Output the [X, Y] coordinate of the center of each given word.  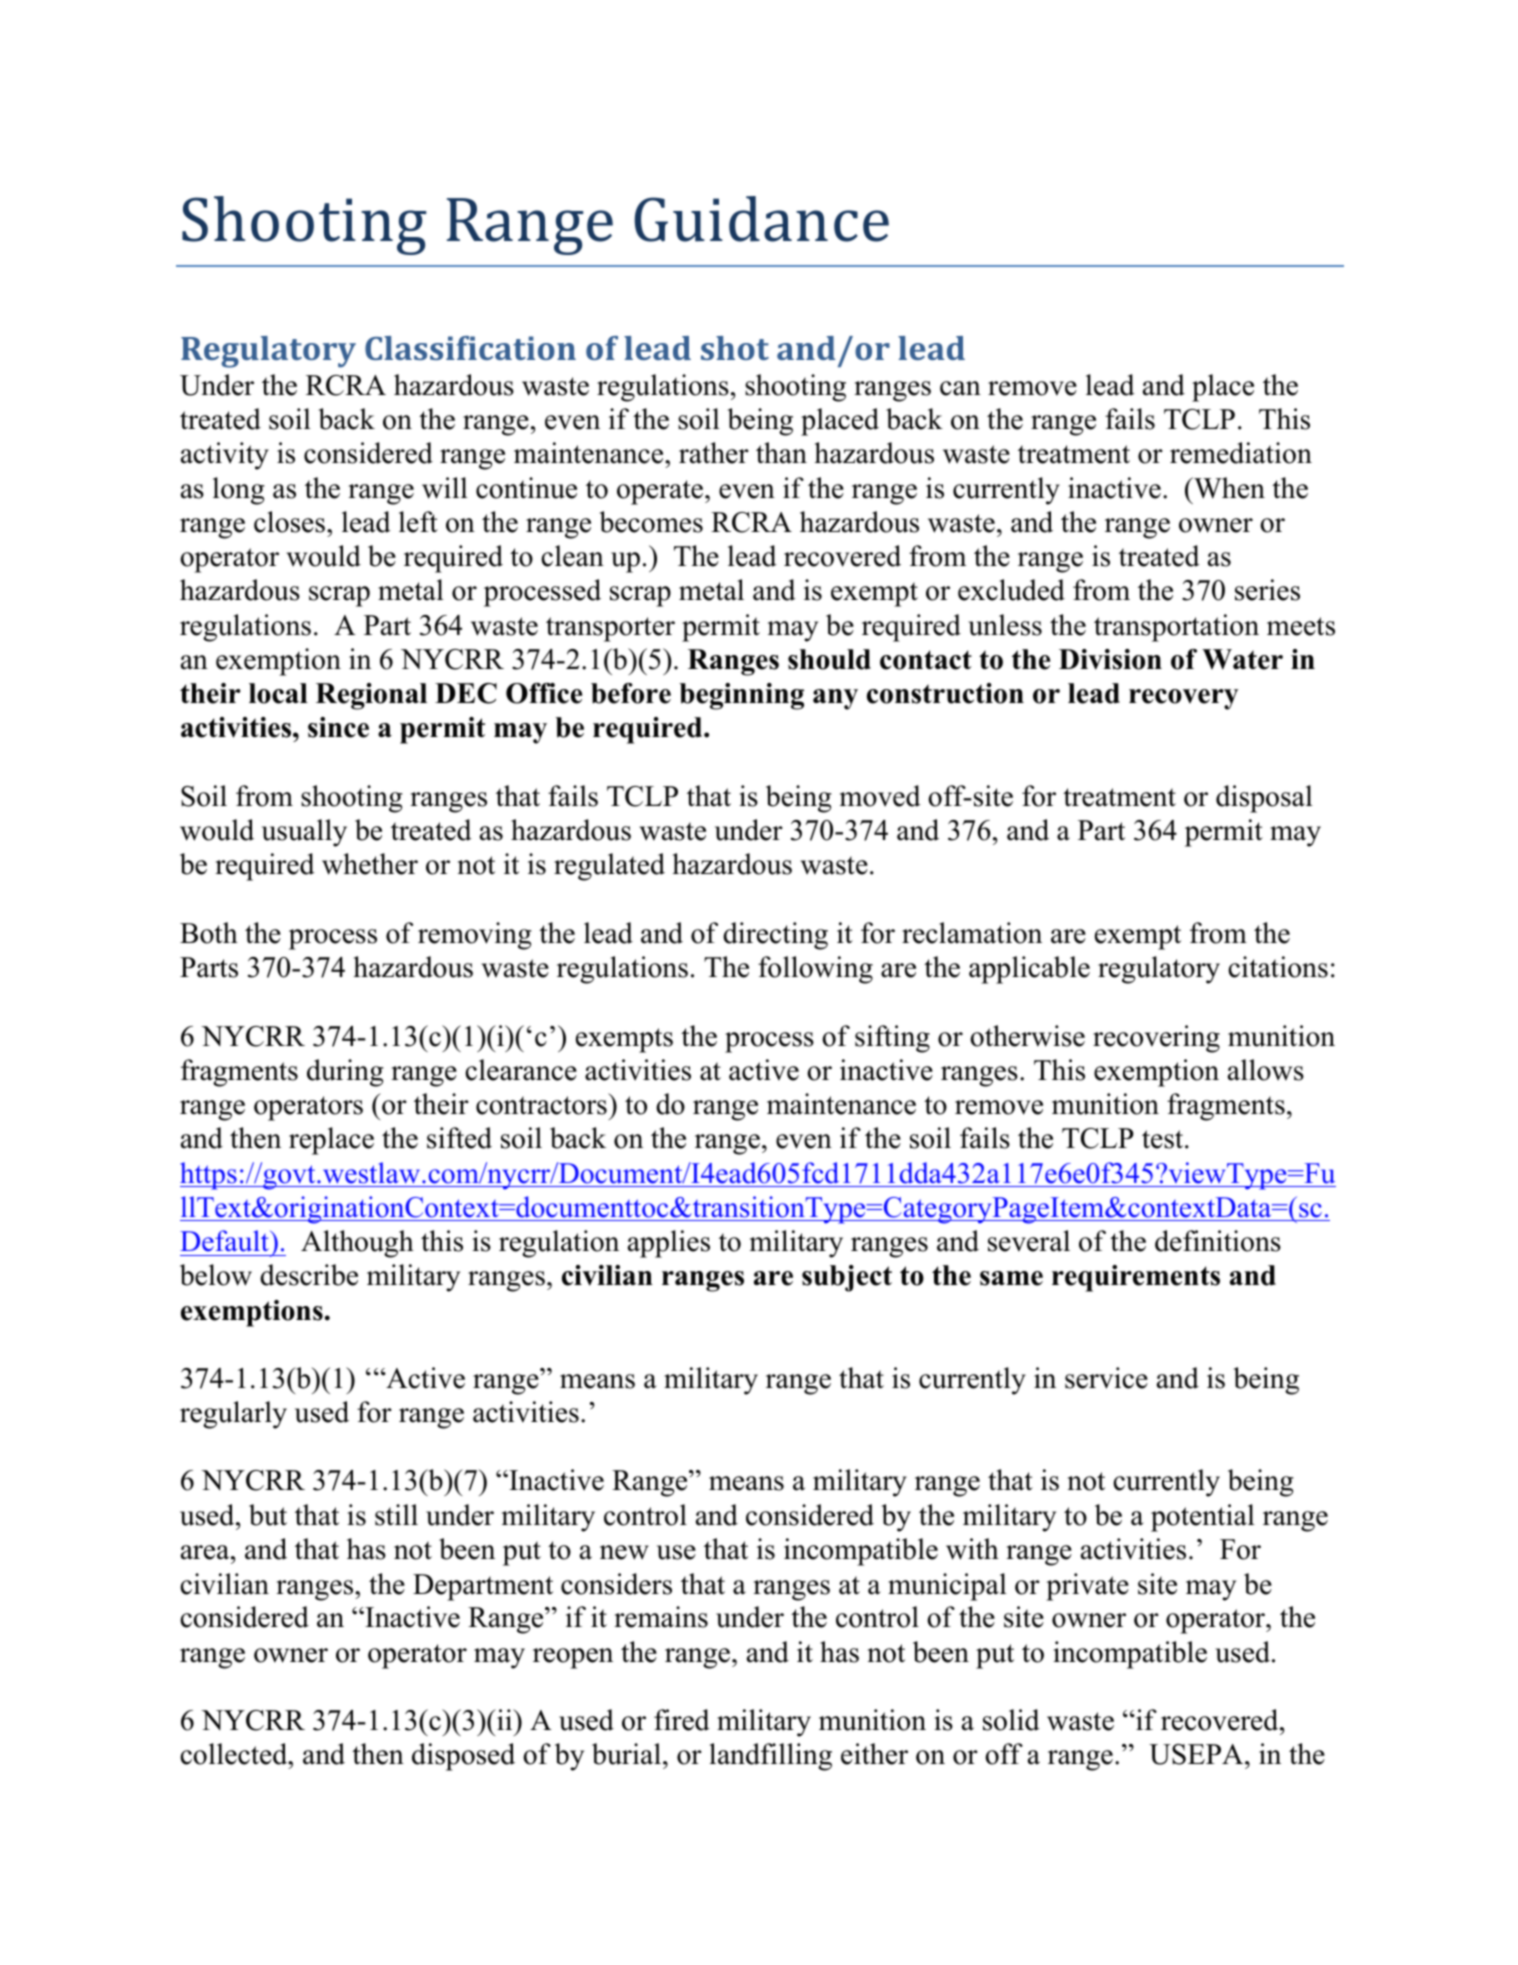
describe [309, 1275]
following [815, 970]
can [960, 388]
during [345, 1073]
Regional [371, 696]
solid [1011, 1720]
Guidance [761, 219]
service [1106, 1378]
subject [847, 1278]
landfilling [770, 1757]
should [829, 659]
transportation [1176, 628]
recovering [1156, 1039]
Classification [470, 348]
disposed [463, 1757]
